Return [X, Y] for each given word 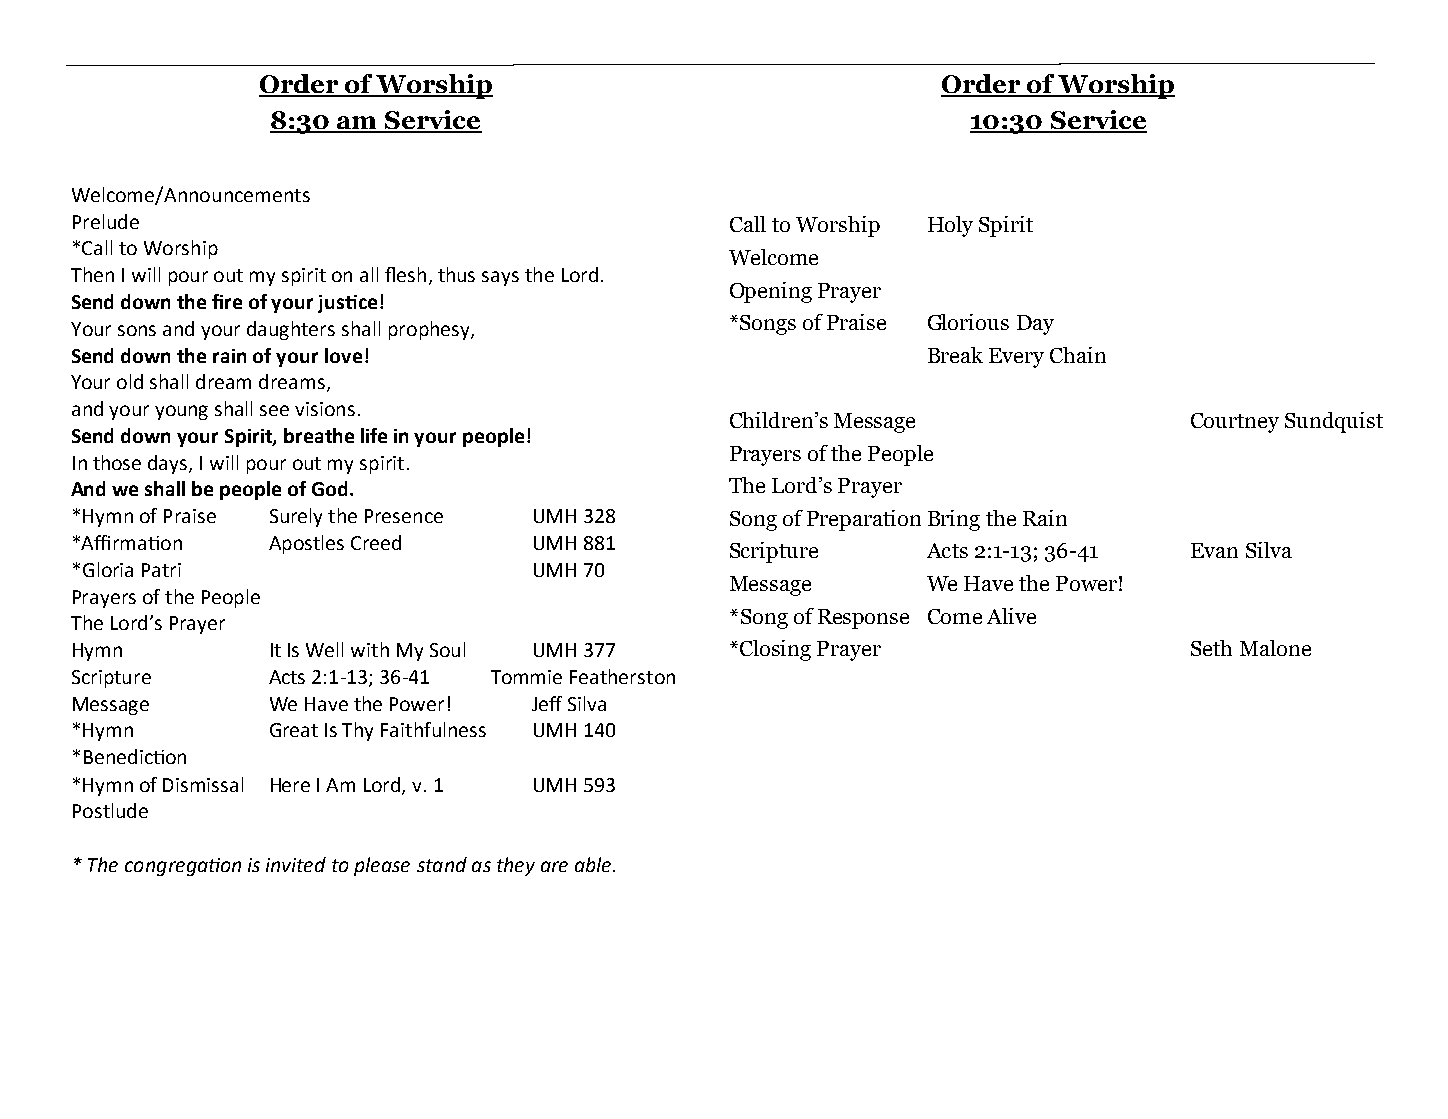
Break [955, 355]
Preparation [864, 520]
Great [294, 730]
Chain [1078, 355]
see [274, 410]
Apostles [306, 544]
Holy [950, 226]
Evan [1214, 550]
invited [296, 864]
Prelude [106, 221]
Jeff [547, 703]
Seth [1211, 648]
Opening [771, 292]
